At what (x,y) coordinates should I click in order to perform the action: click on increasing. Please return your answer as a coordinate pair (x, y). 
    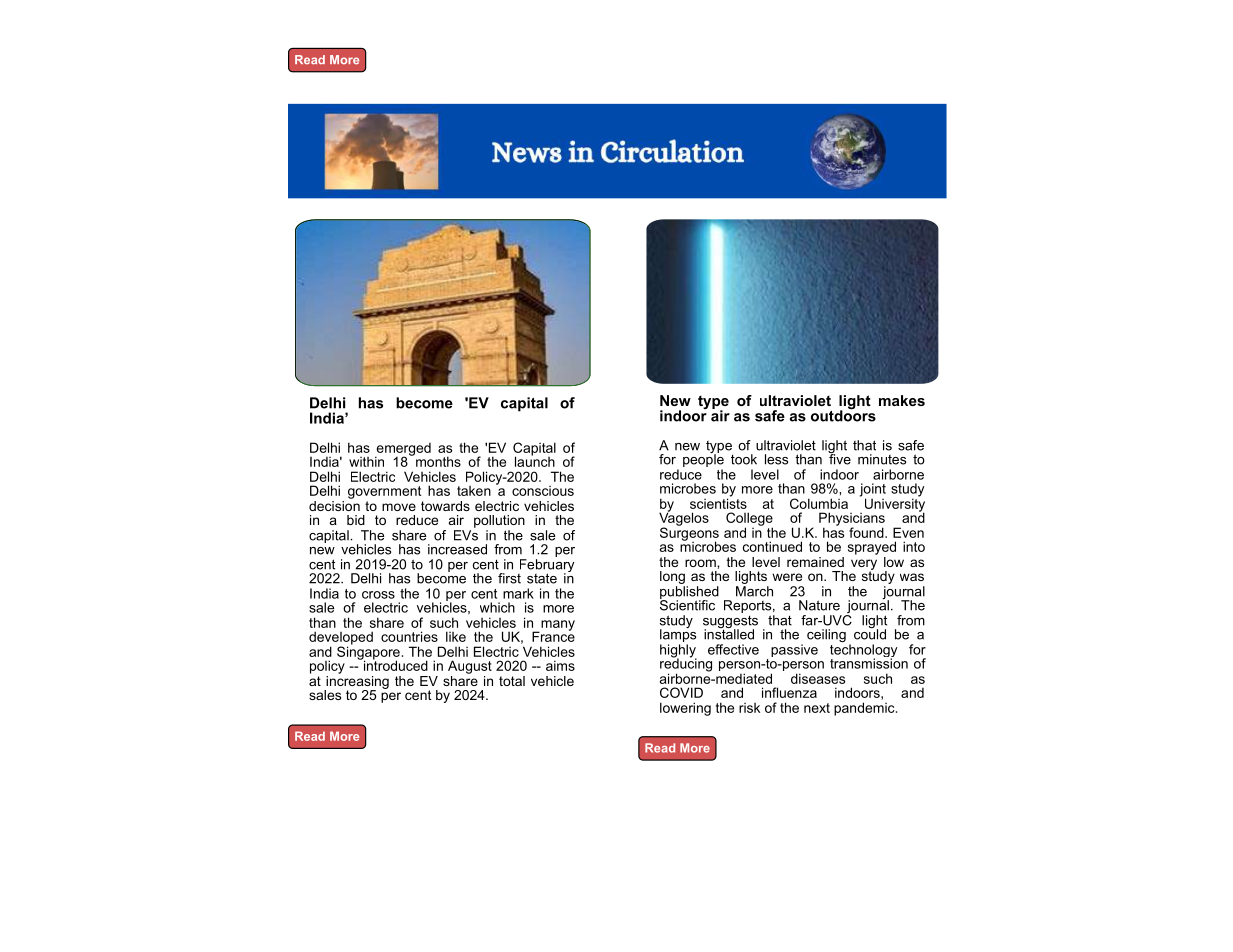
    Looking at the image, I should click on (356, 682).
